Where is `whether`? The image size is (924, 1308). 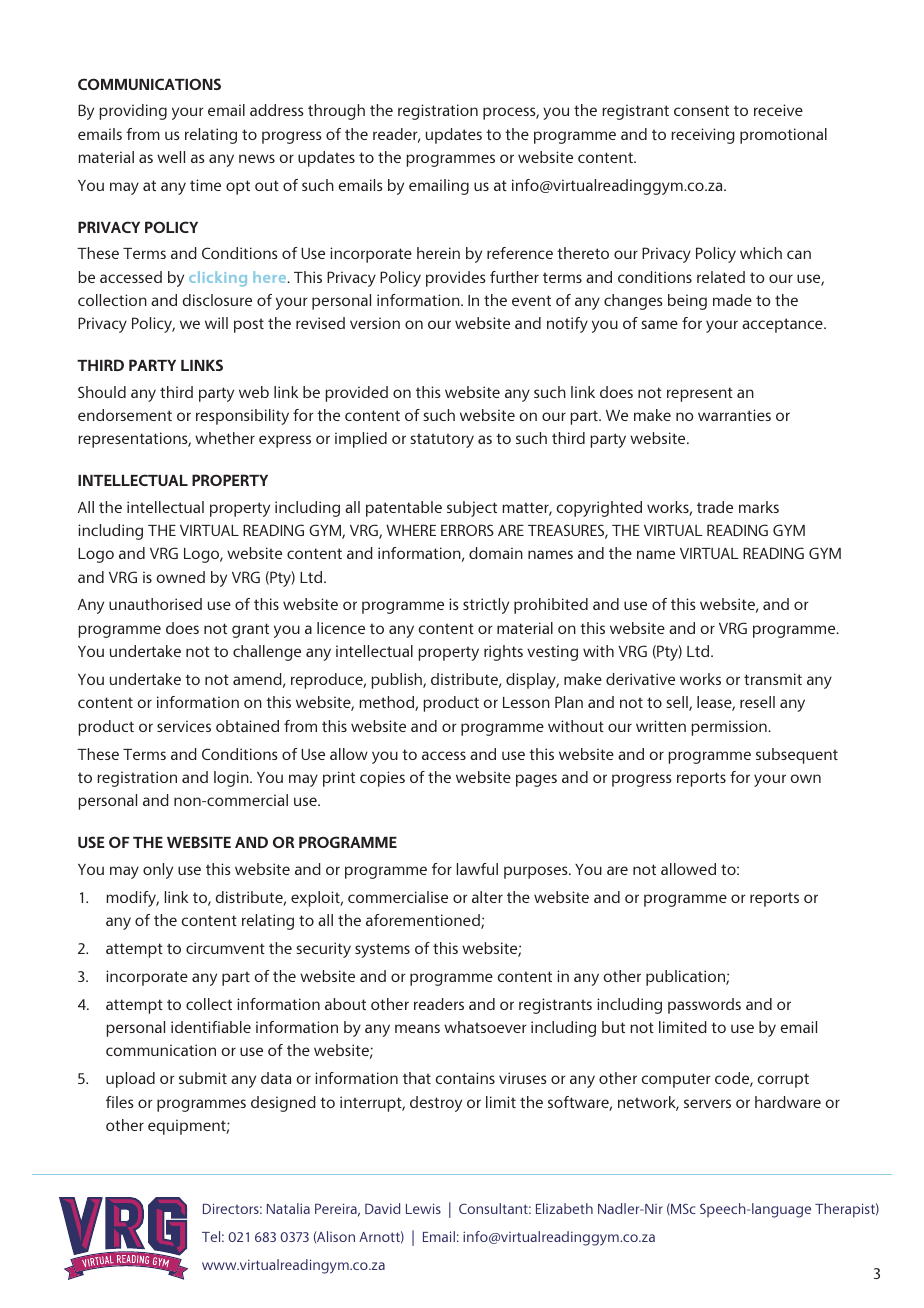
whether is located at coordinates (225, 438).
